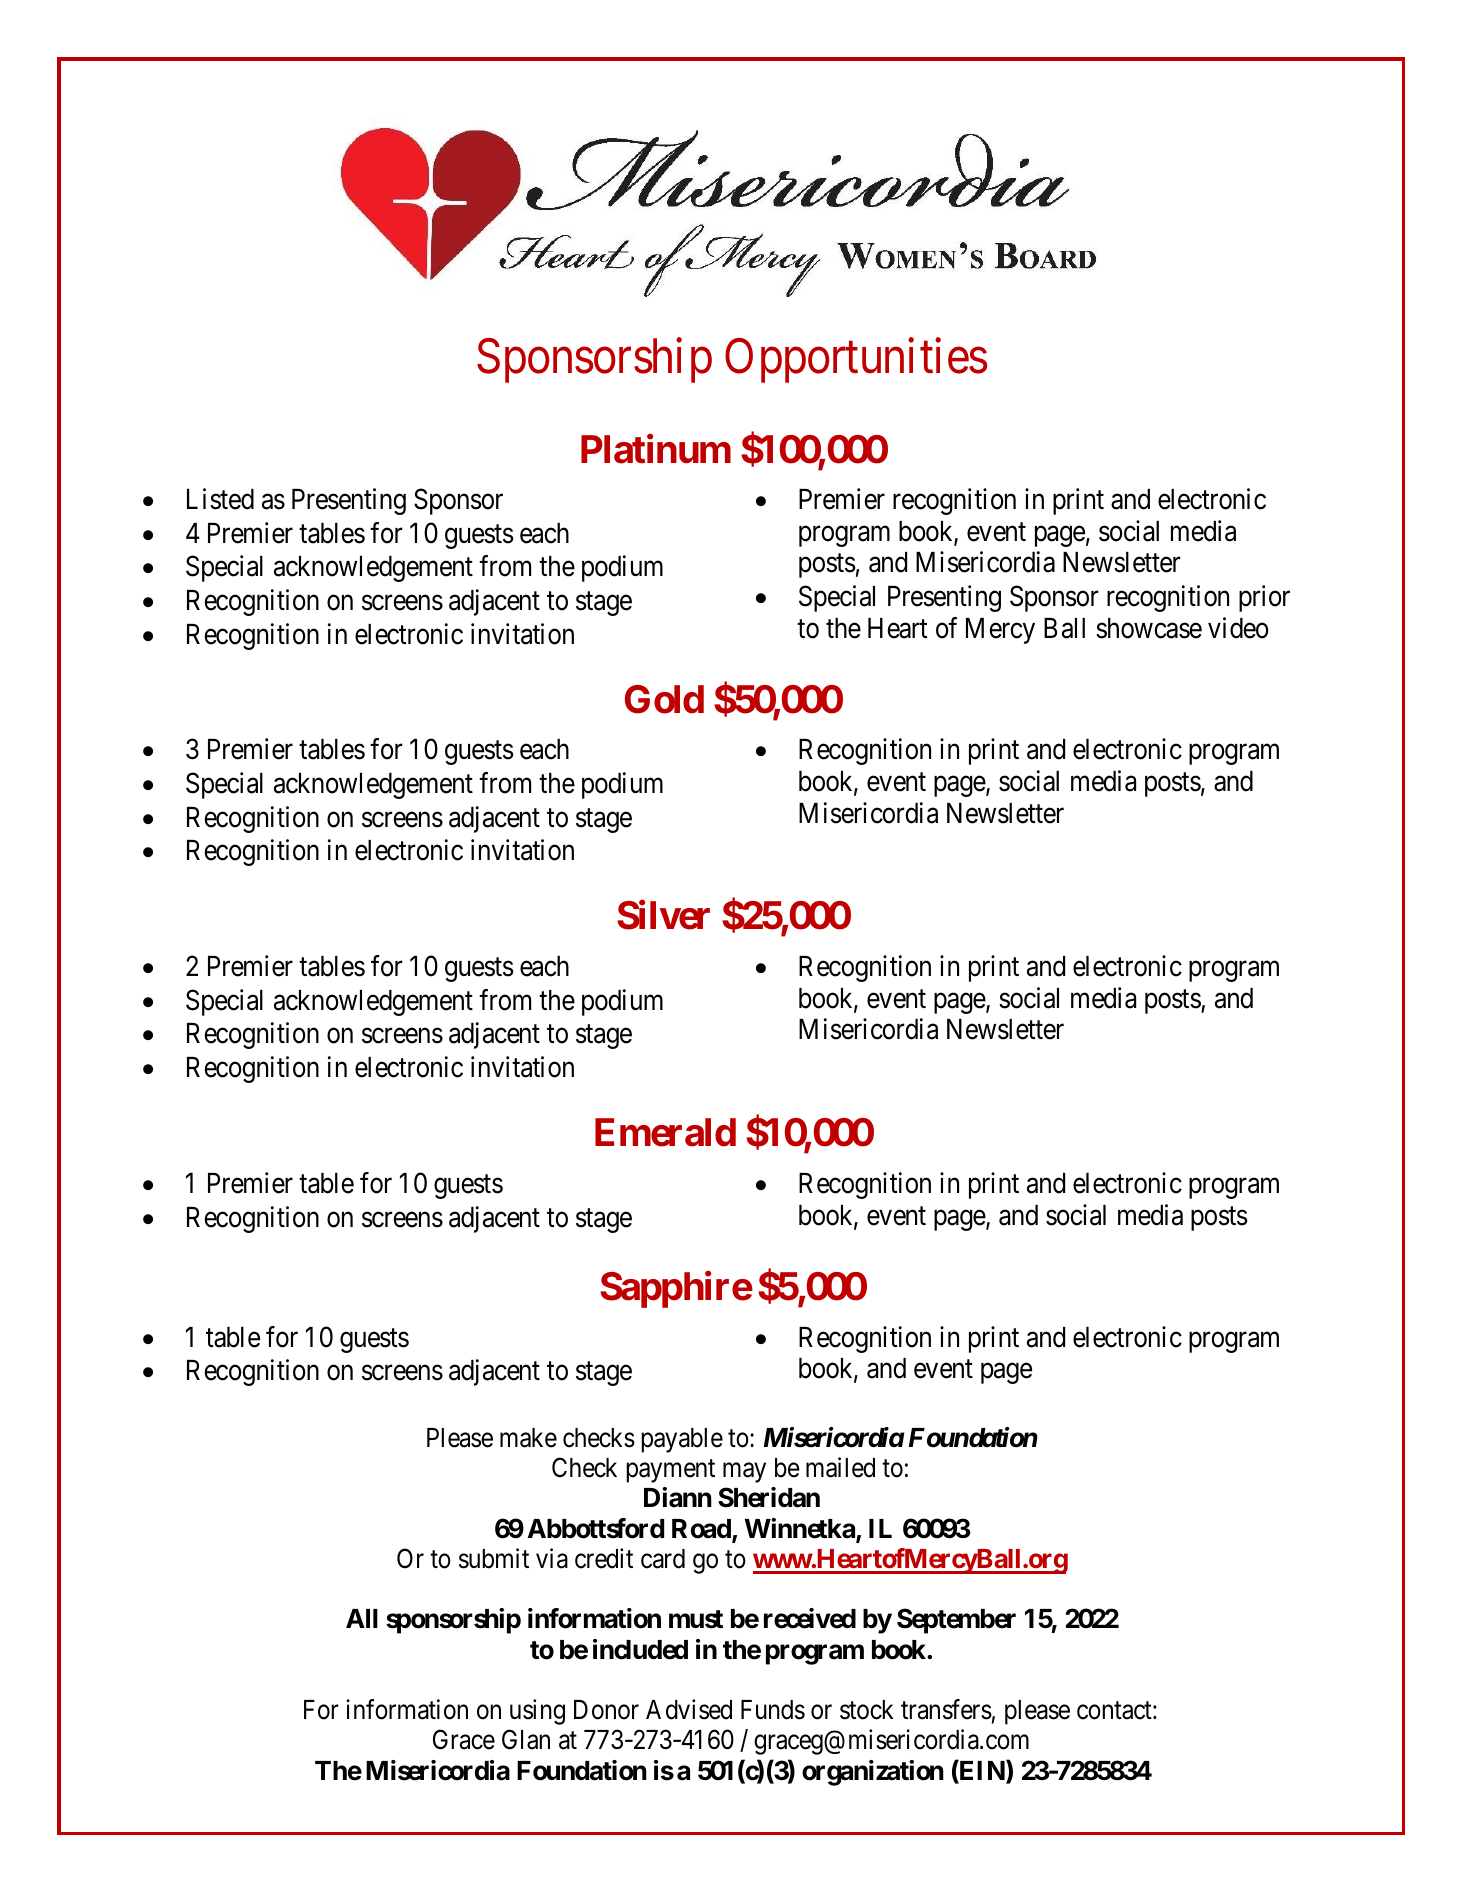 The image size is (1462, 1892). What do you see at coordinates (682, 1440) in the page?
I see `payable` at bounding box center [682, 1440].
